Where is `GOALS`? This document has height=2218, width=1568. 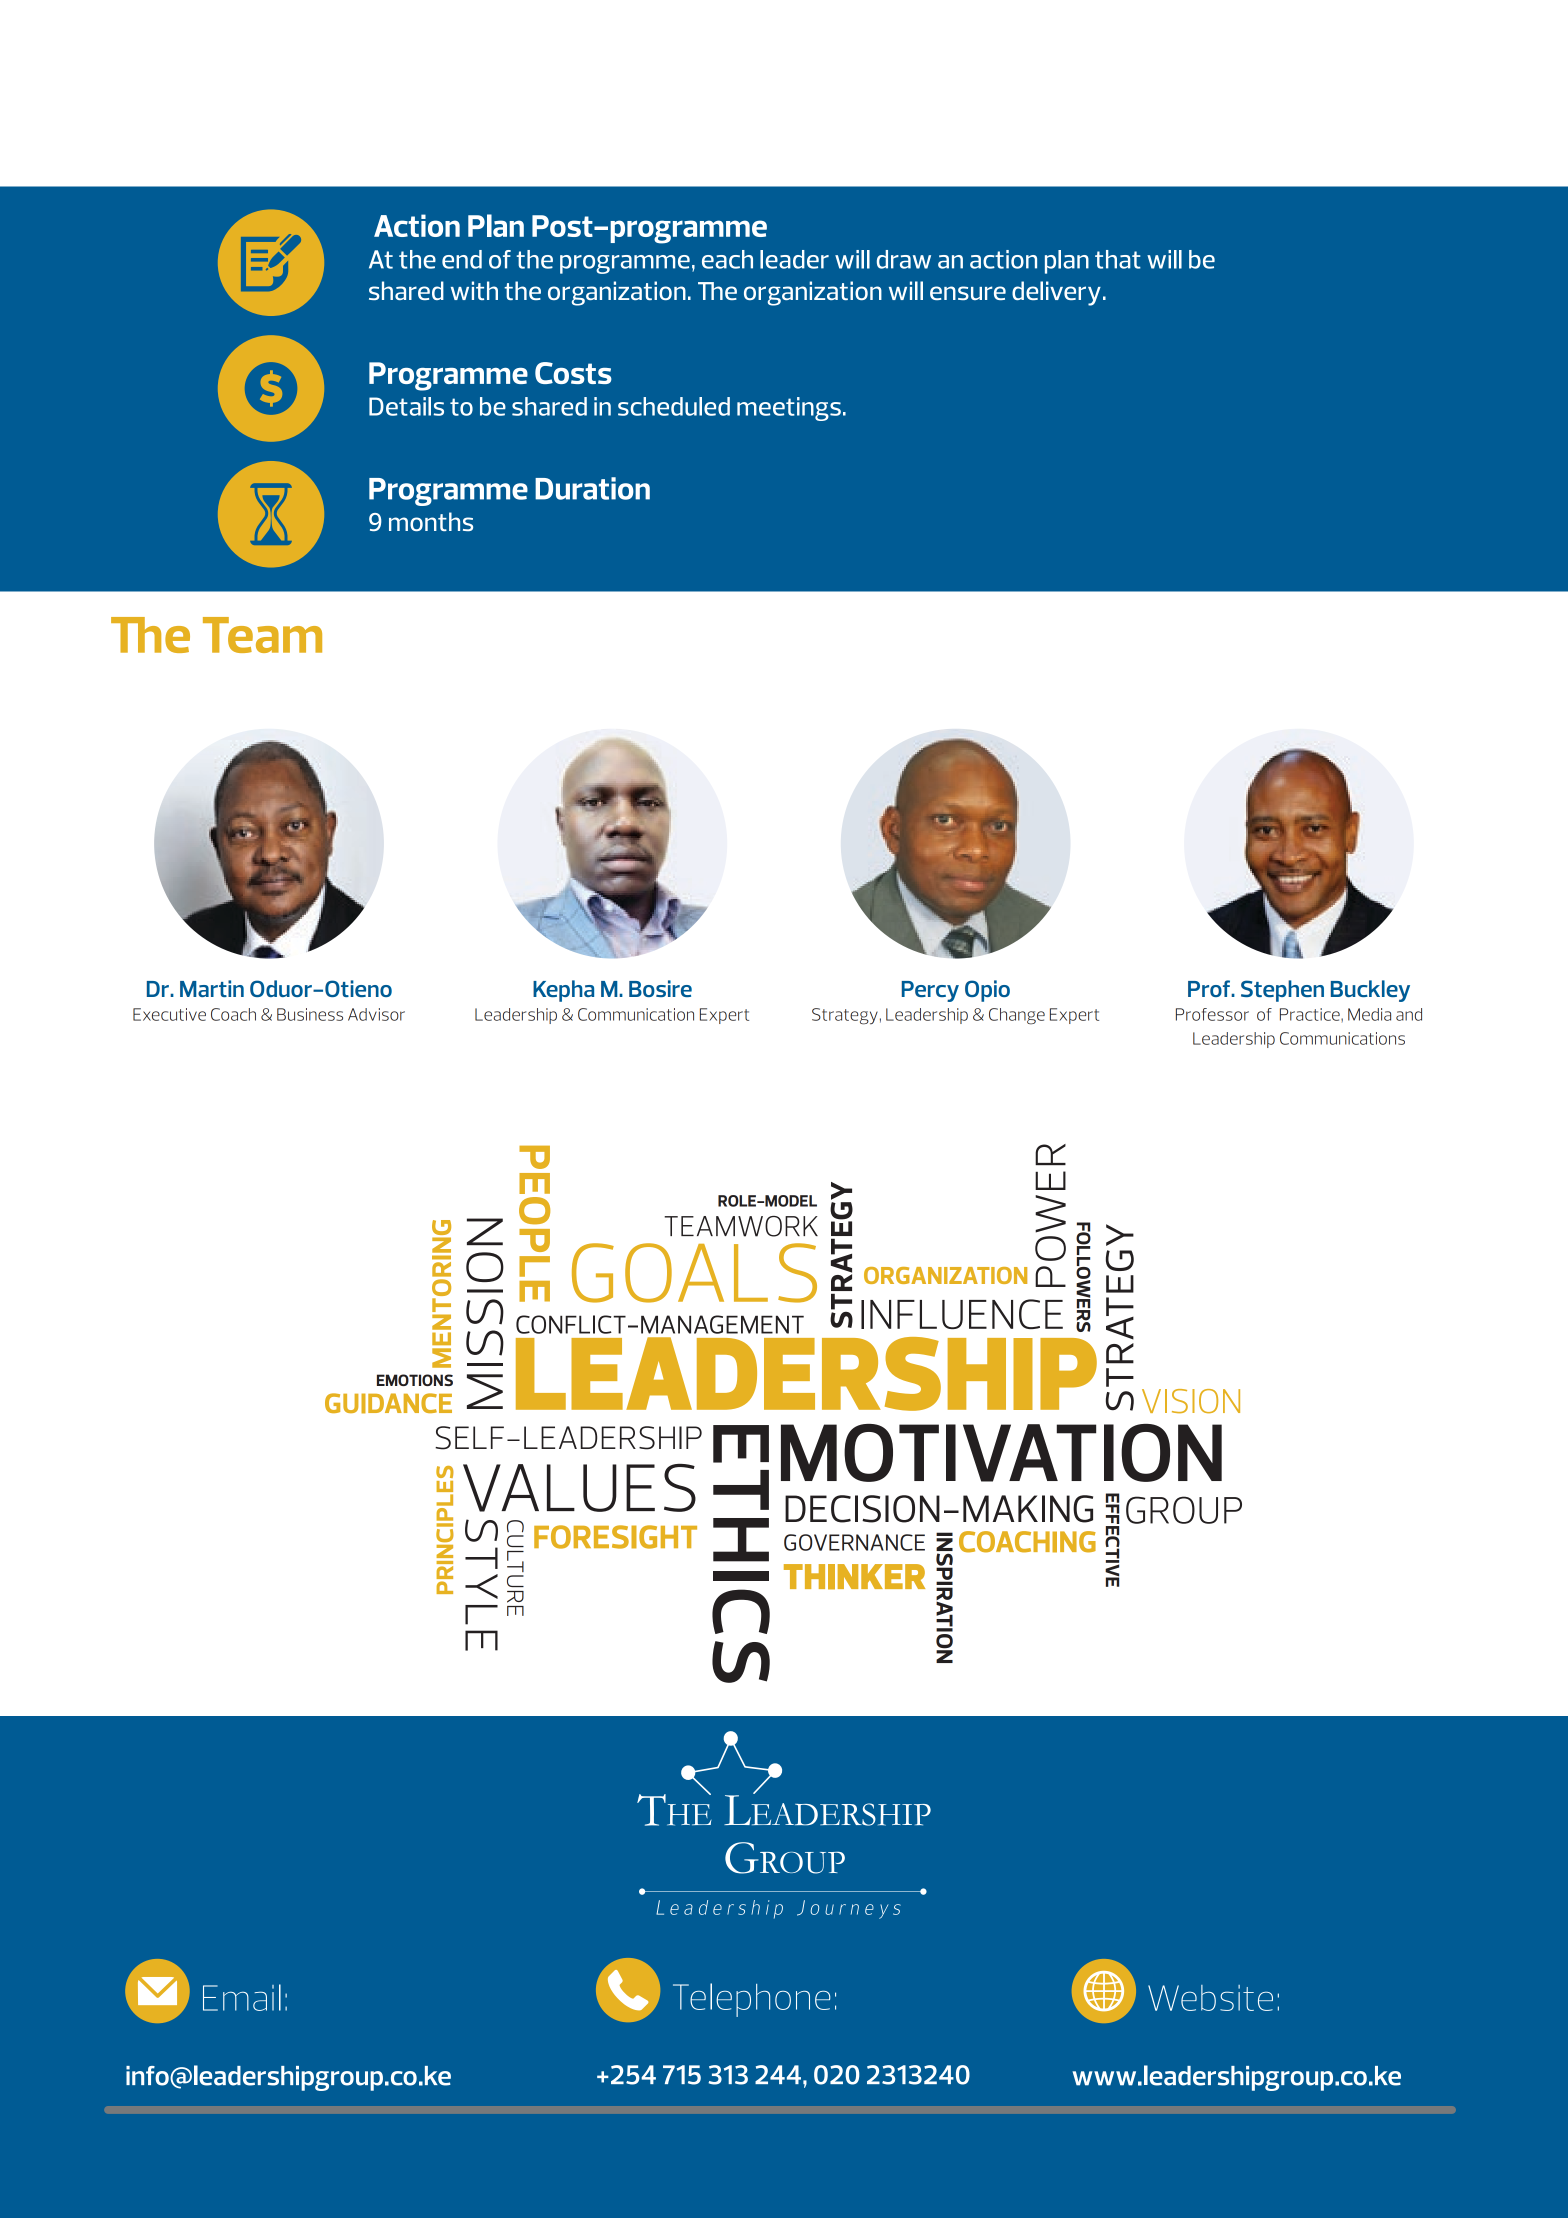
GOALS is located at coordinates (694, 1273).
